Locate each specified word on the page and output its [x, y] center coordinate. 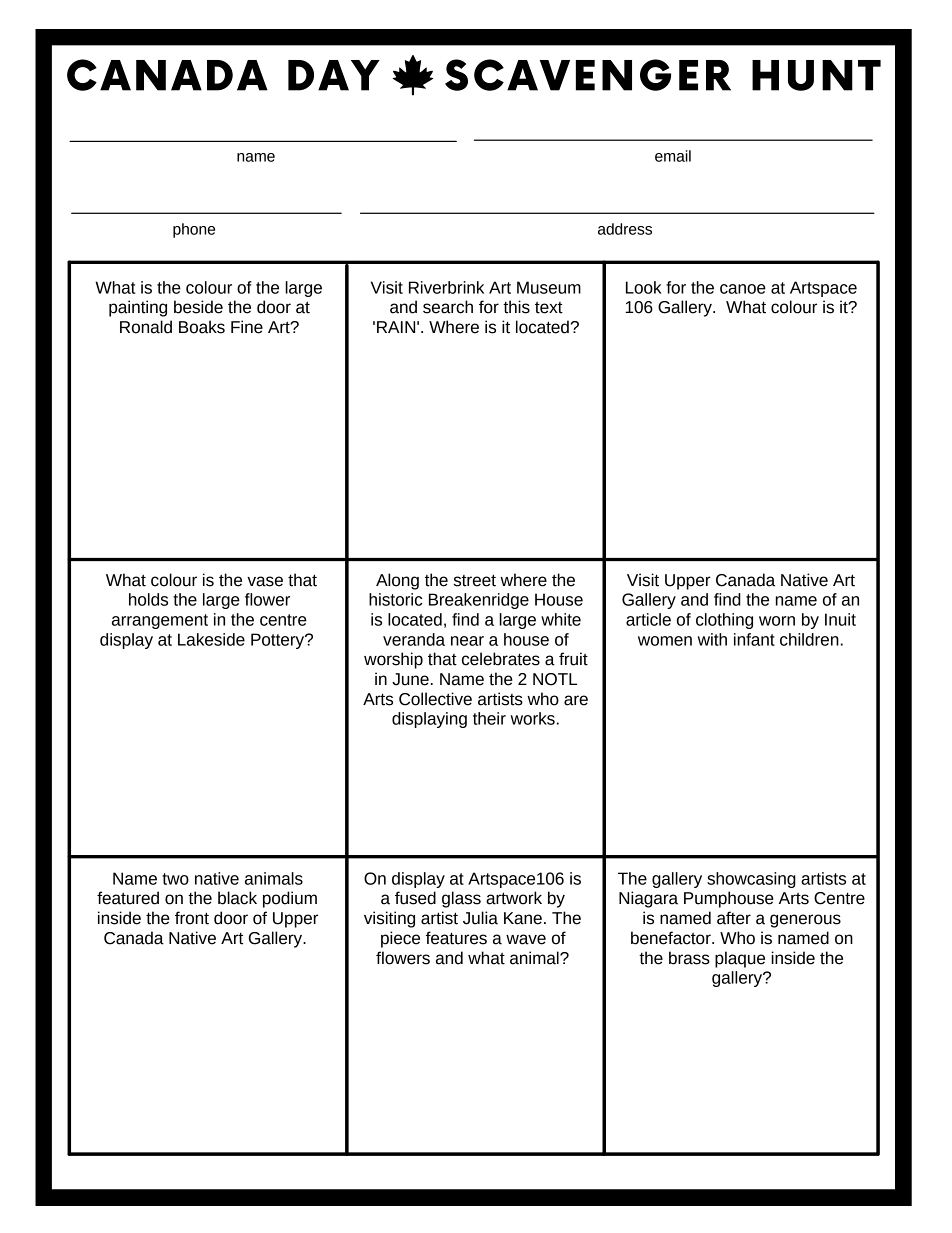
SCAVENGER [588, 75]
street [474, 580]
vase [265, 581]
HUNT [816, 75]
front [192, 918]
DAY [334, 75]
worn [777, 621]
